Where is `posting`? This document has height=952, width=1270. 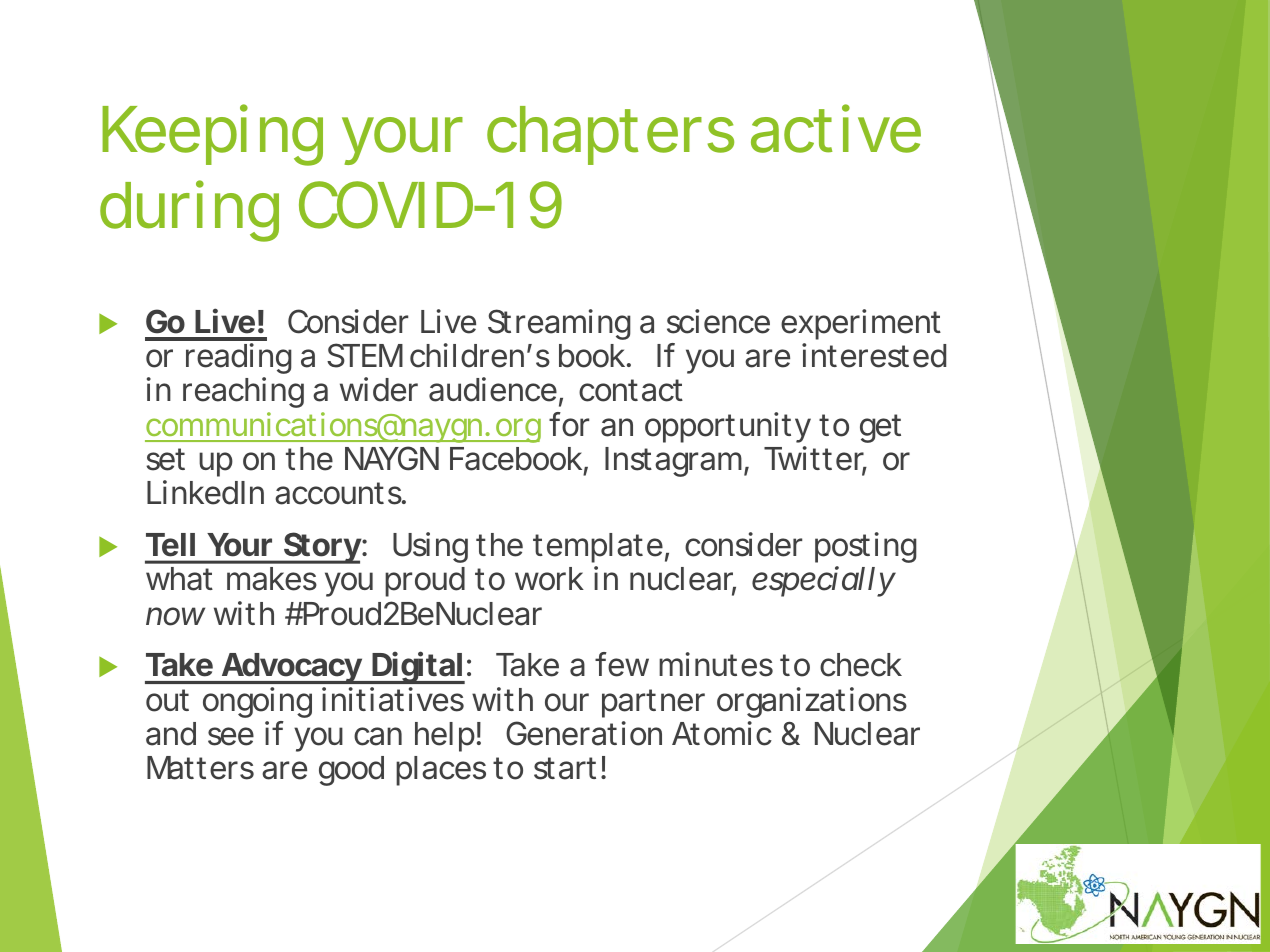
posting is located at coordinates (866, 547).
